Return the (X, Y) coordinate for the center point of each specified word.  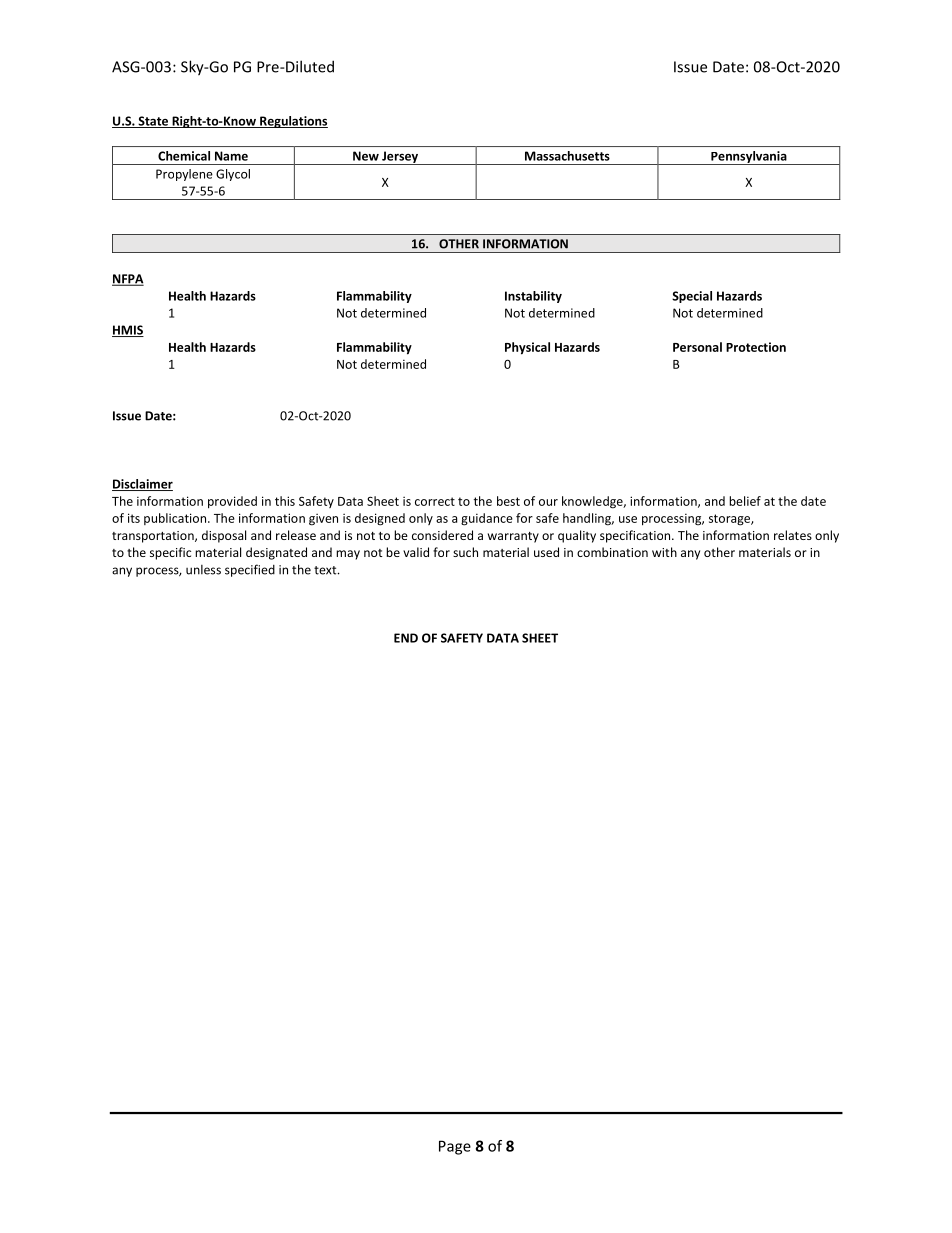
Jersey (400, 158)
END (406, 638)
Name (231, 156)
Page (455, 1147)
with (664, 552)
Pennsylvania (749, 158)
